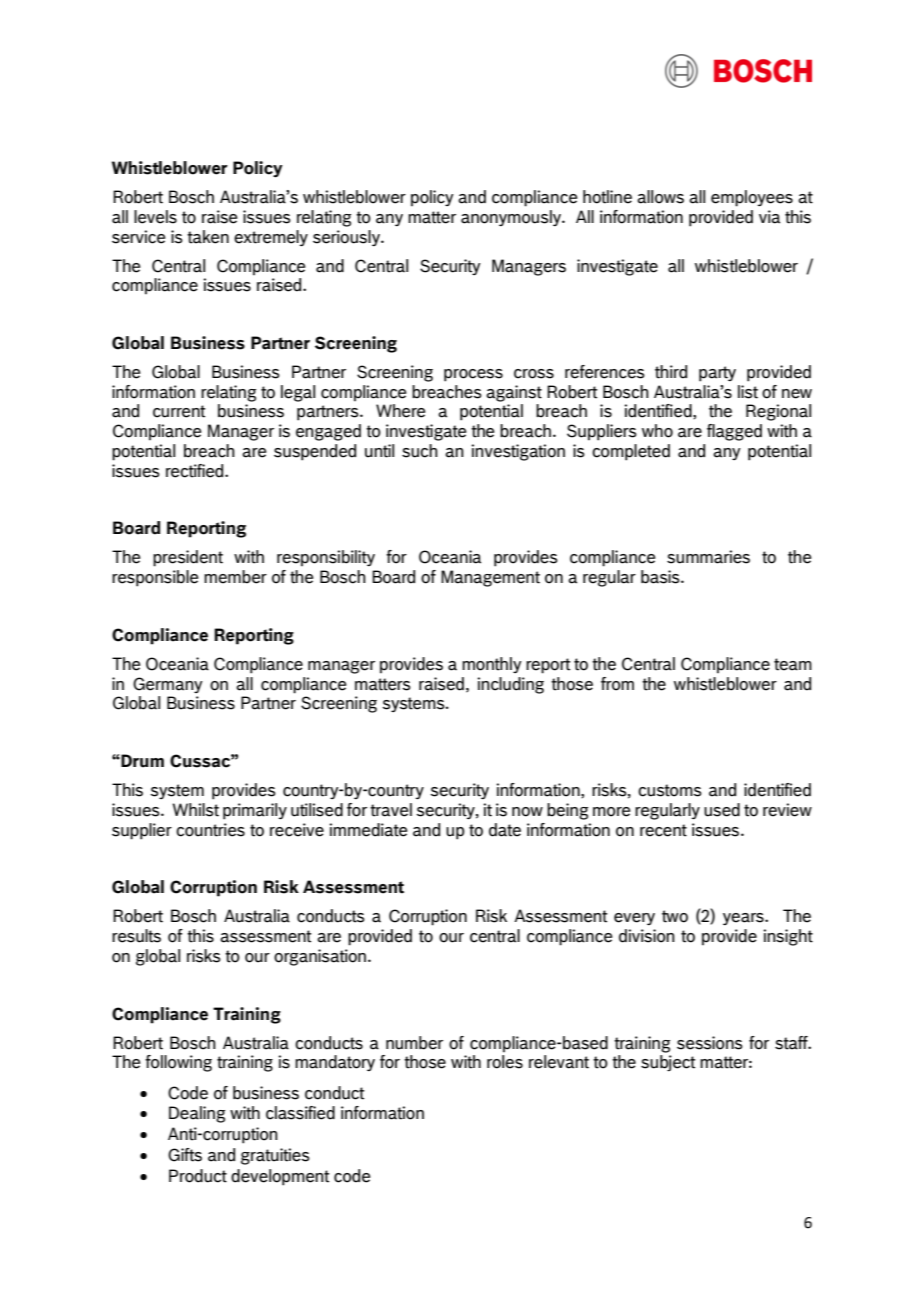  What do you see at coordinates (752, 198) in the document?
I see `employees` at bounding box center [752, 198].
